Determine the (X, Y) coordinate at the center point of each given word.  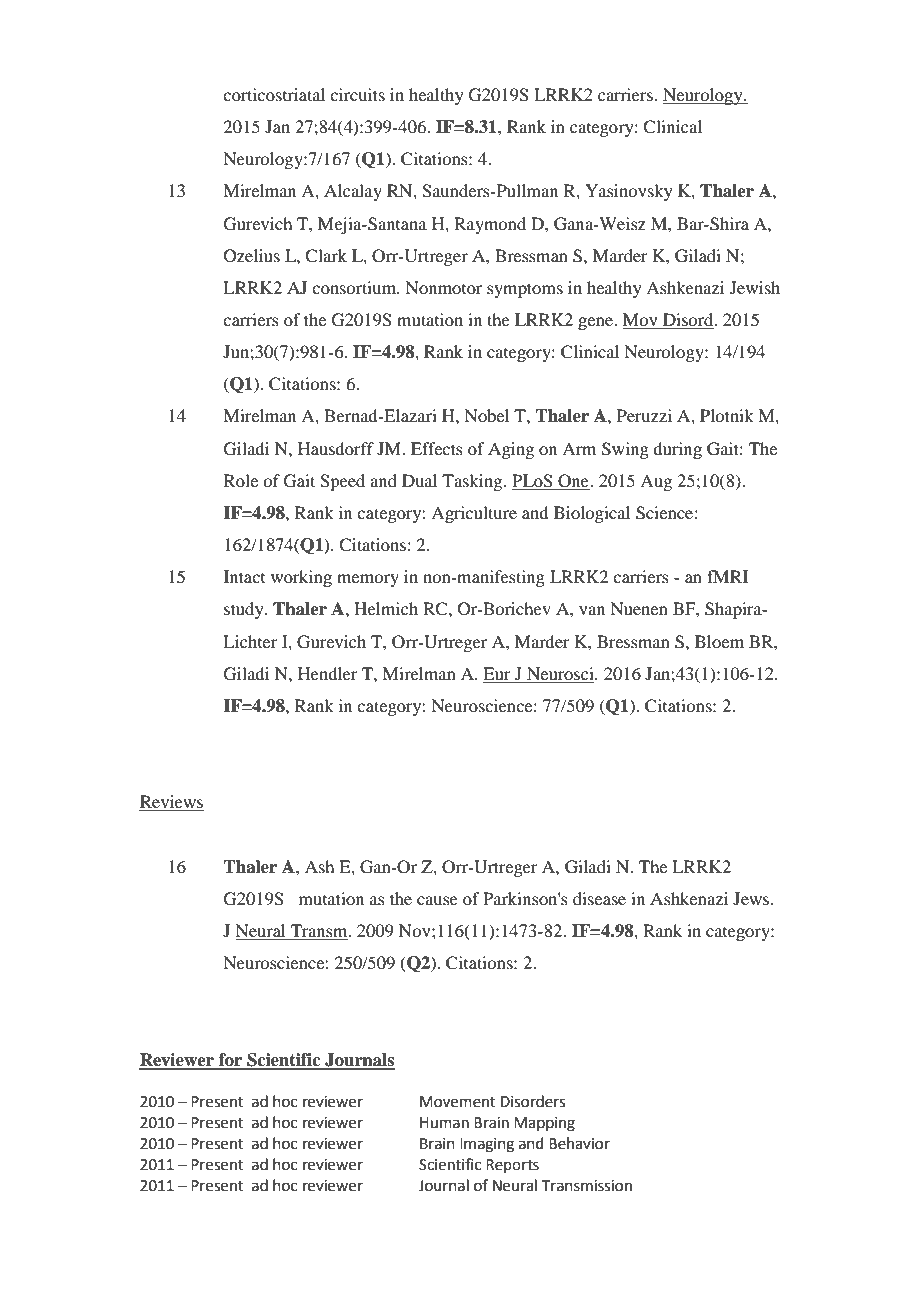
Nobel (486, 415)
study (245, 610)
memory (368, 580)
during (677, 450)
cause (437, 900)
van (592, 610)
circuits (357, 94)
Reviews (171, 803)
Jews (752, 898)
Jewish (755, 287)
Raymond (490, 225)
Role (241, 480)
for (230, 1061)
